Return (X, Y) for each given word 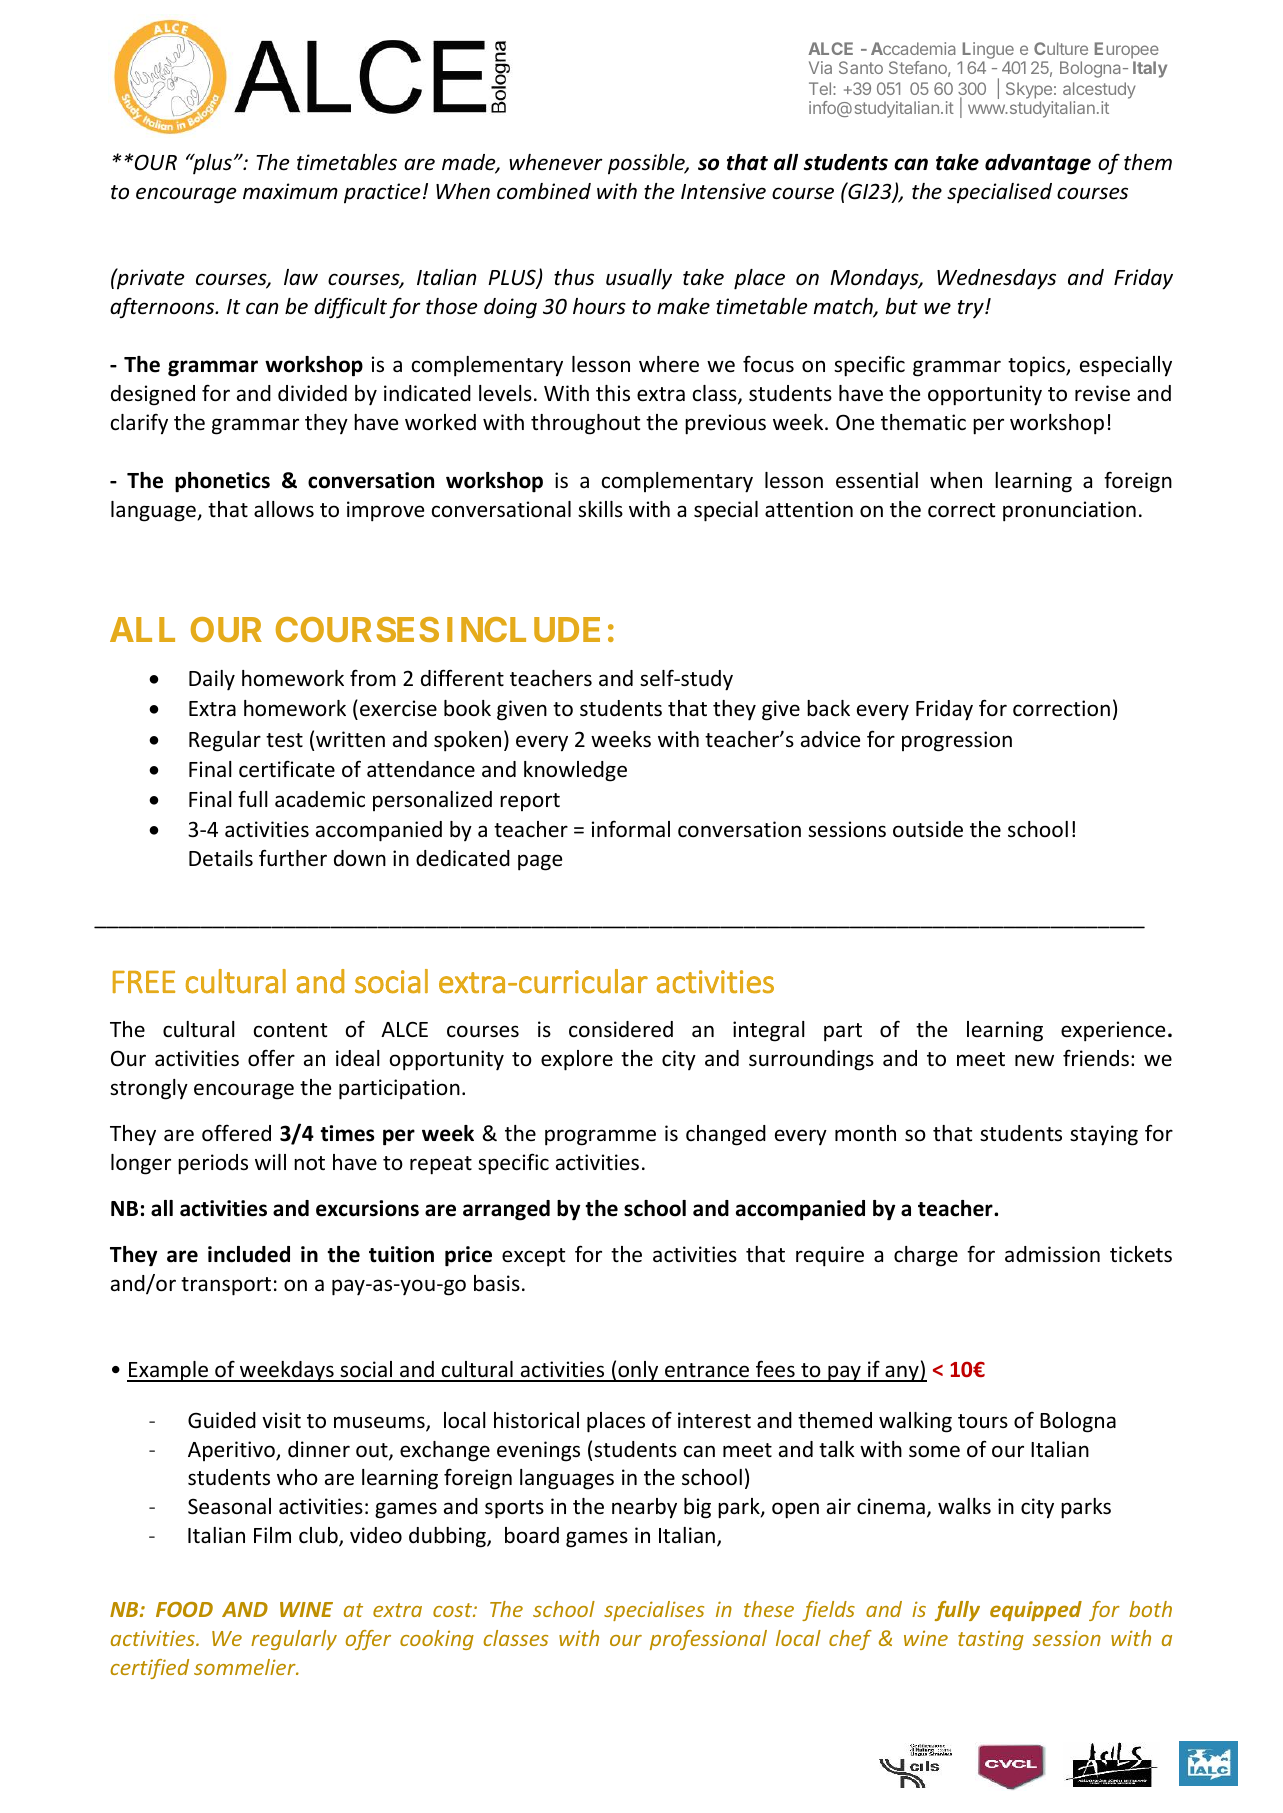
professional (708, 1640)
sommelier (246, 1667)
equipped (1036, 1611)
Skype (1029, 90)
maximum (290, 191)
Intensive (723, 191)
